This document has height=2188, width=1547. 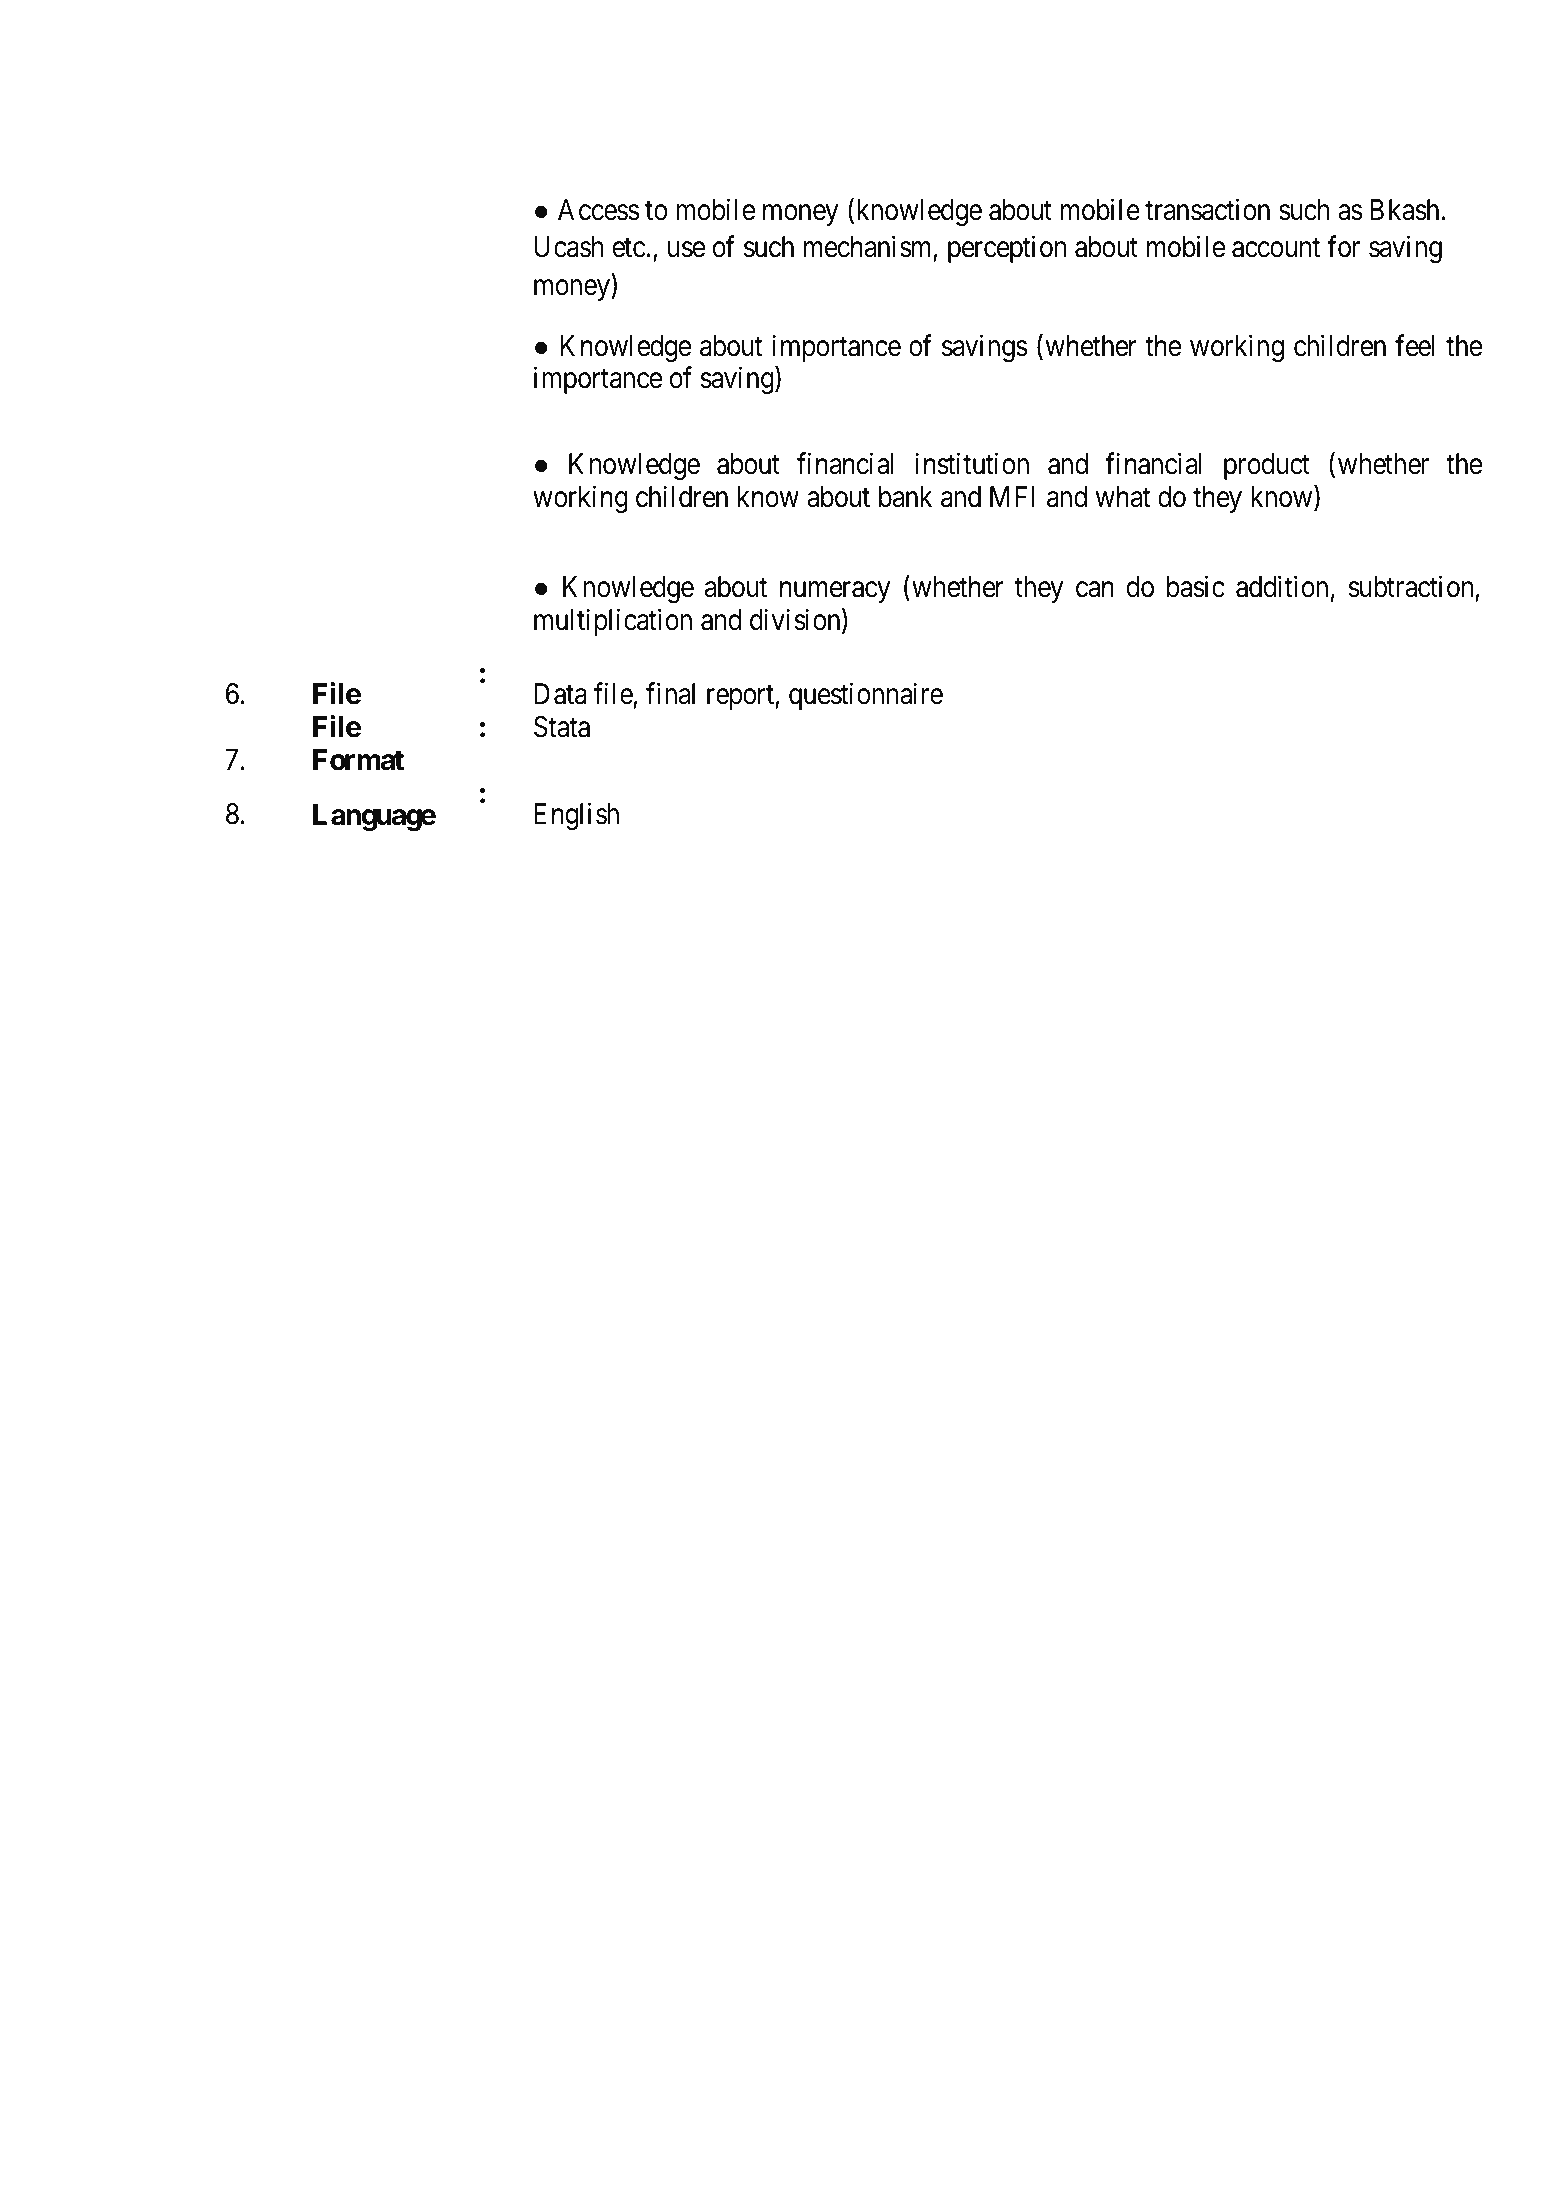 What do you see at coordinates (1267, 466) in the document?
I see `product` at bounding box center [1267, 466].
